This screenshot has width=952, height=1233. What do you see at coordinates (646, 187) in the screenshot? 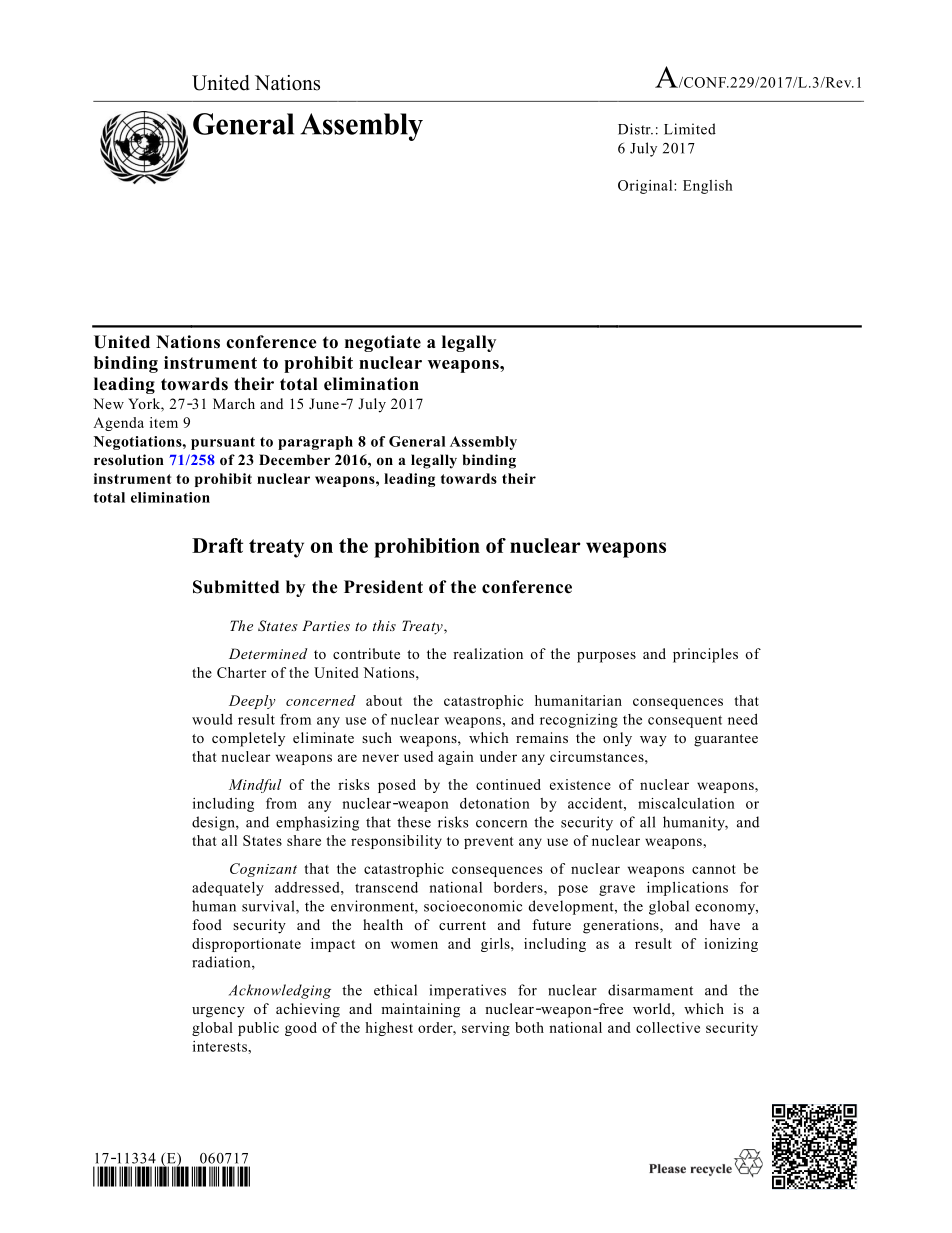
I see `Original` at bounding box center [646, 187].
